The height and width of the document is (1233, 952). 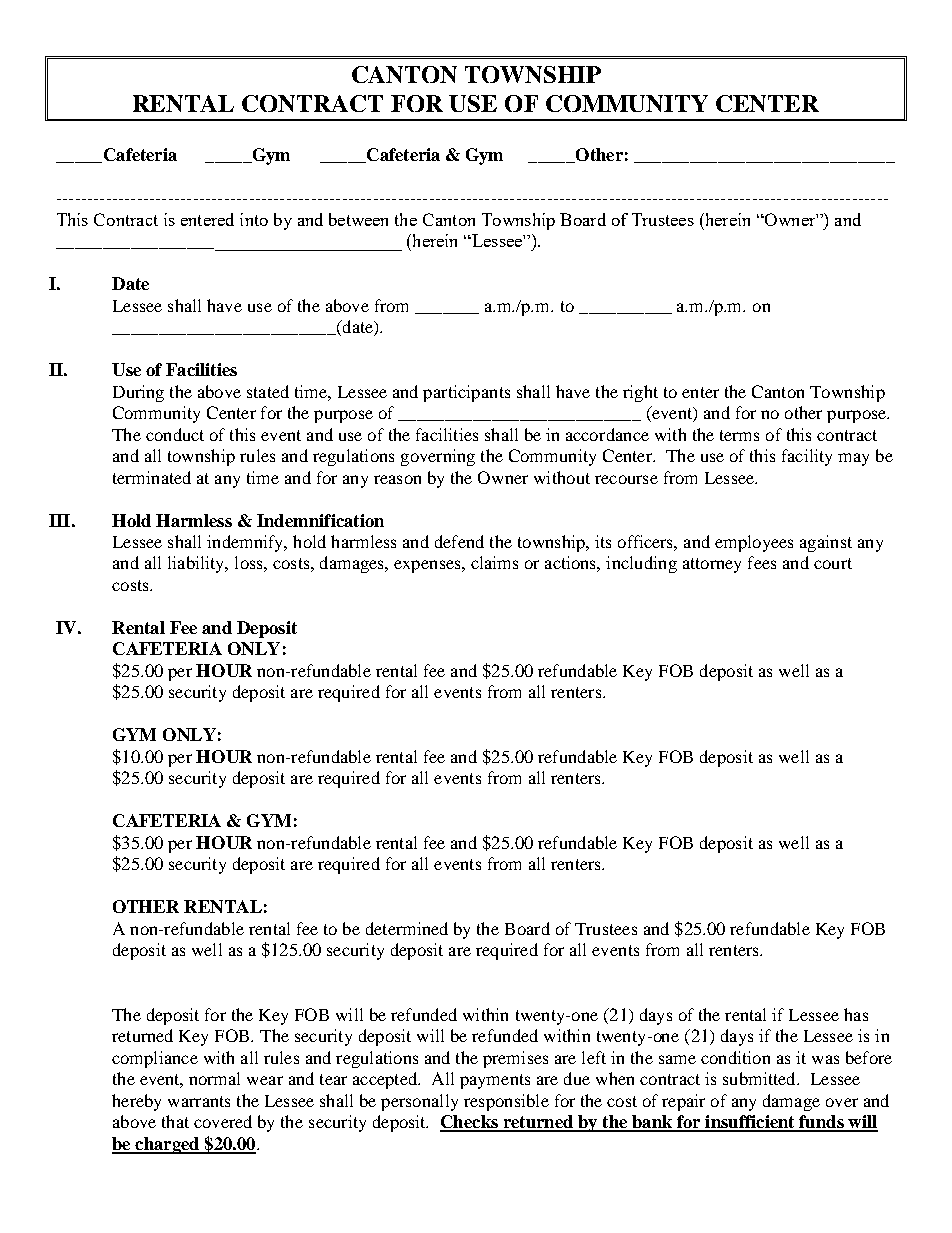 I want to click on claims, so click(x=494, y=562).
